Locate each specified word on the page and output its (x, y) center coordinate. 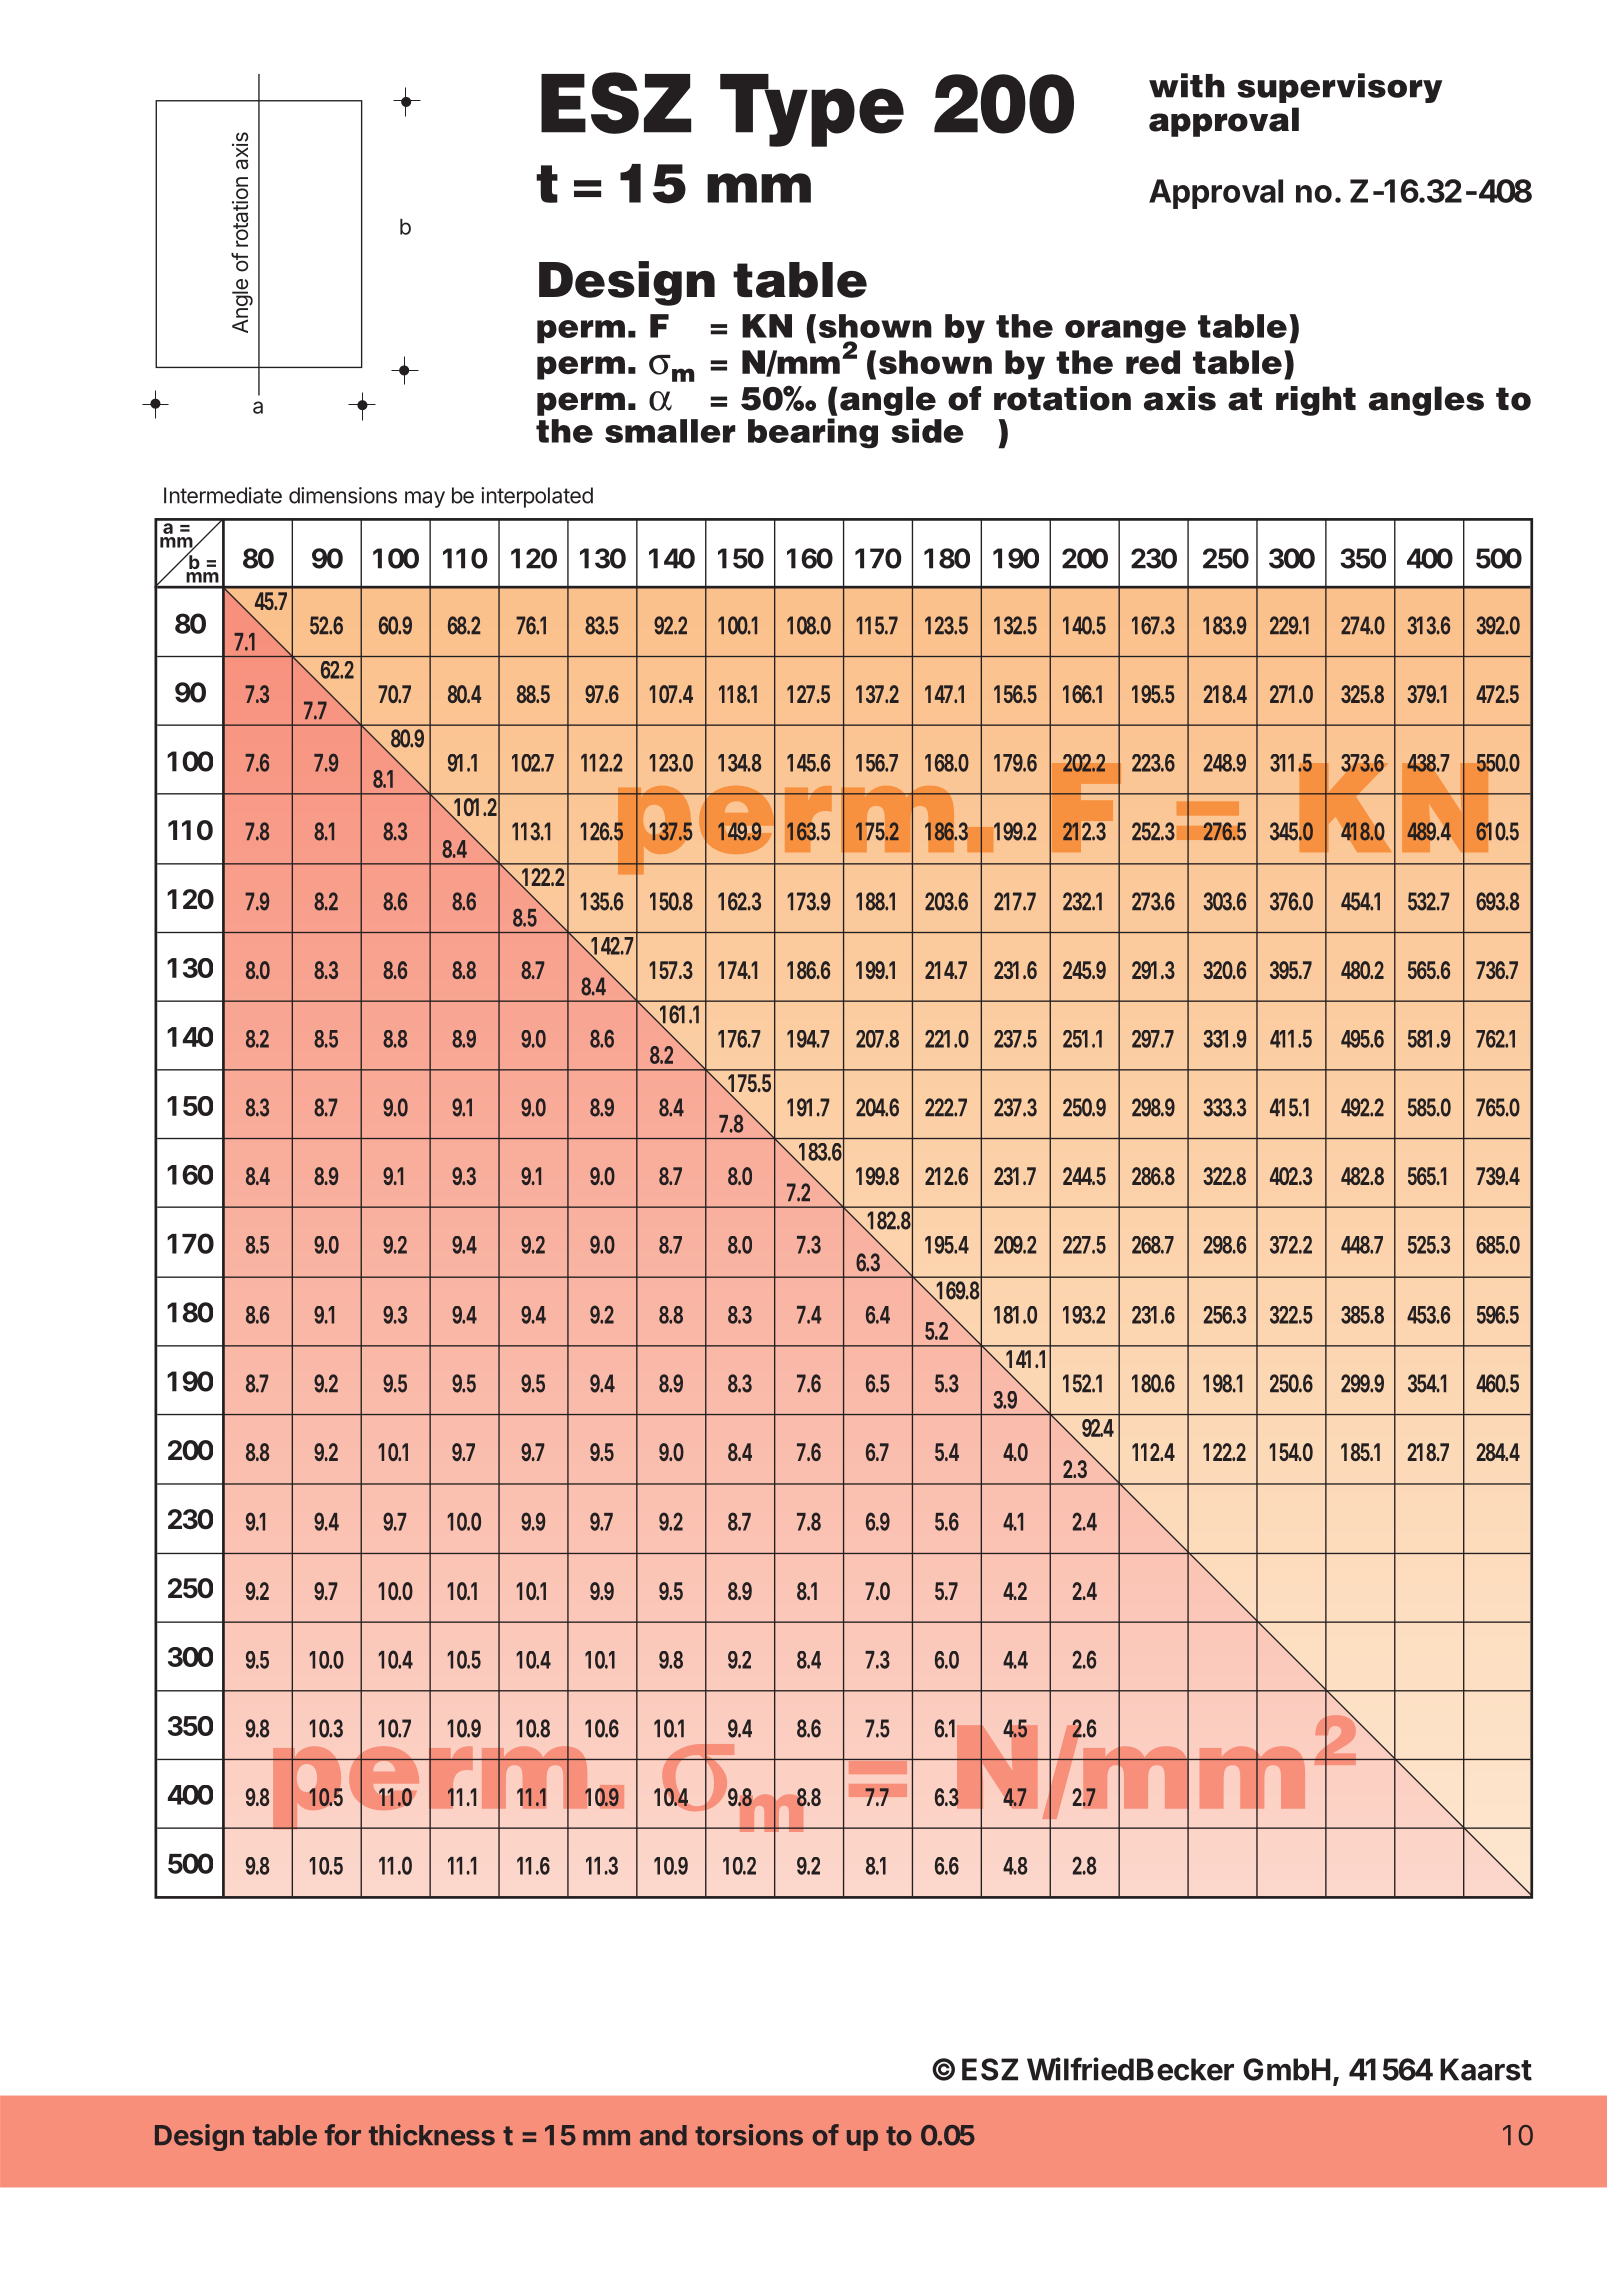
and (663, 2135)
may (425, 499)
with (1187, 85)
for (343, 2135)
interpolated (537, 497)
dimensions (343, 495)
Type (812, 110)
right (1316, 401)
